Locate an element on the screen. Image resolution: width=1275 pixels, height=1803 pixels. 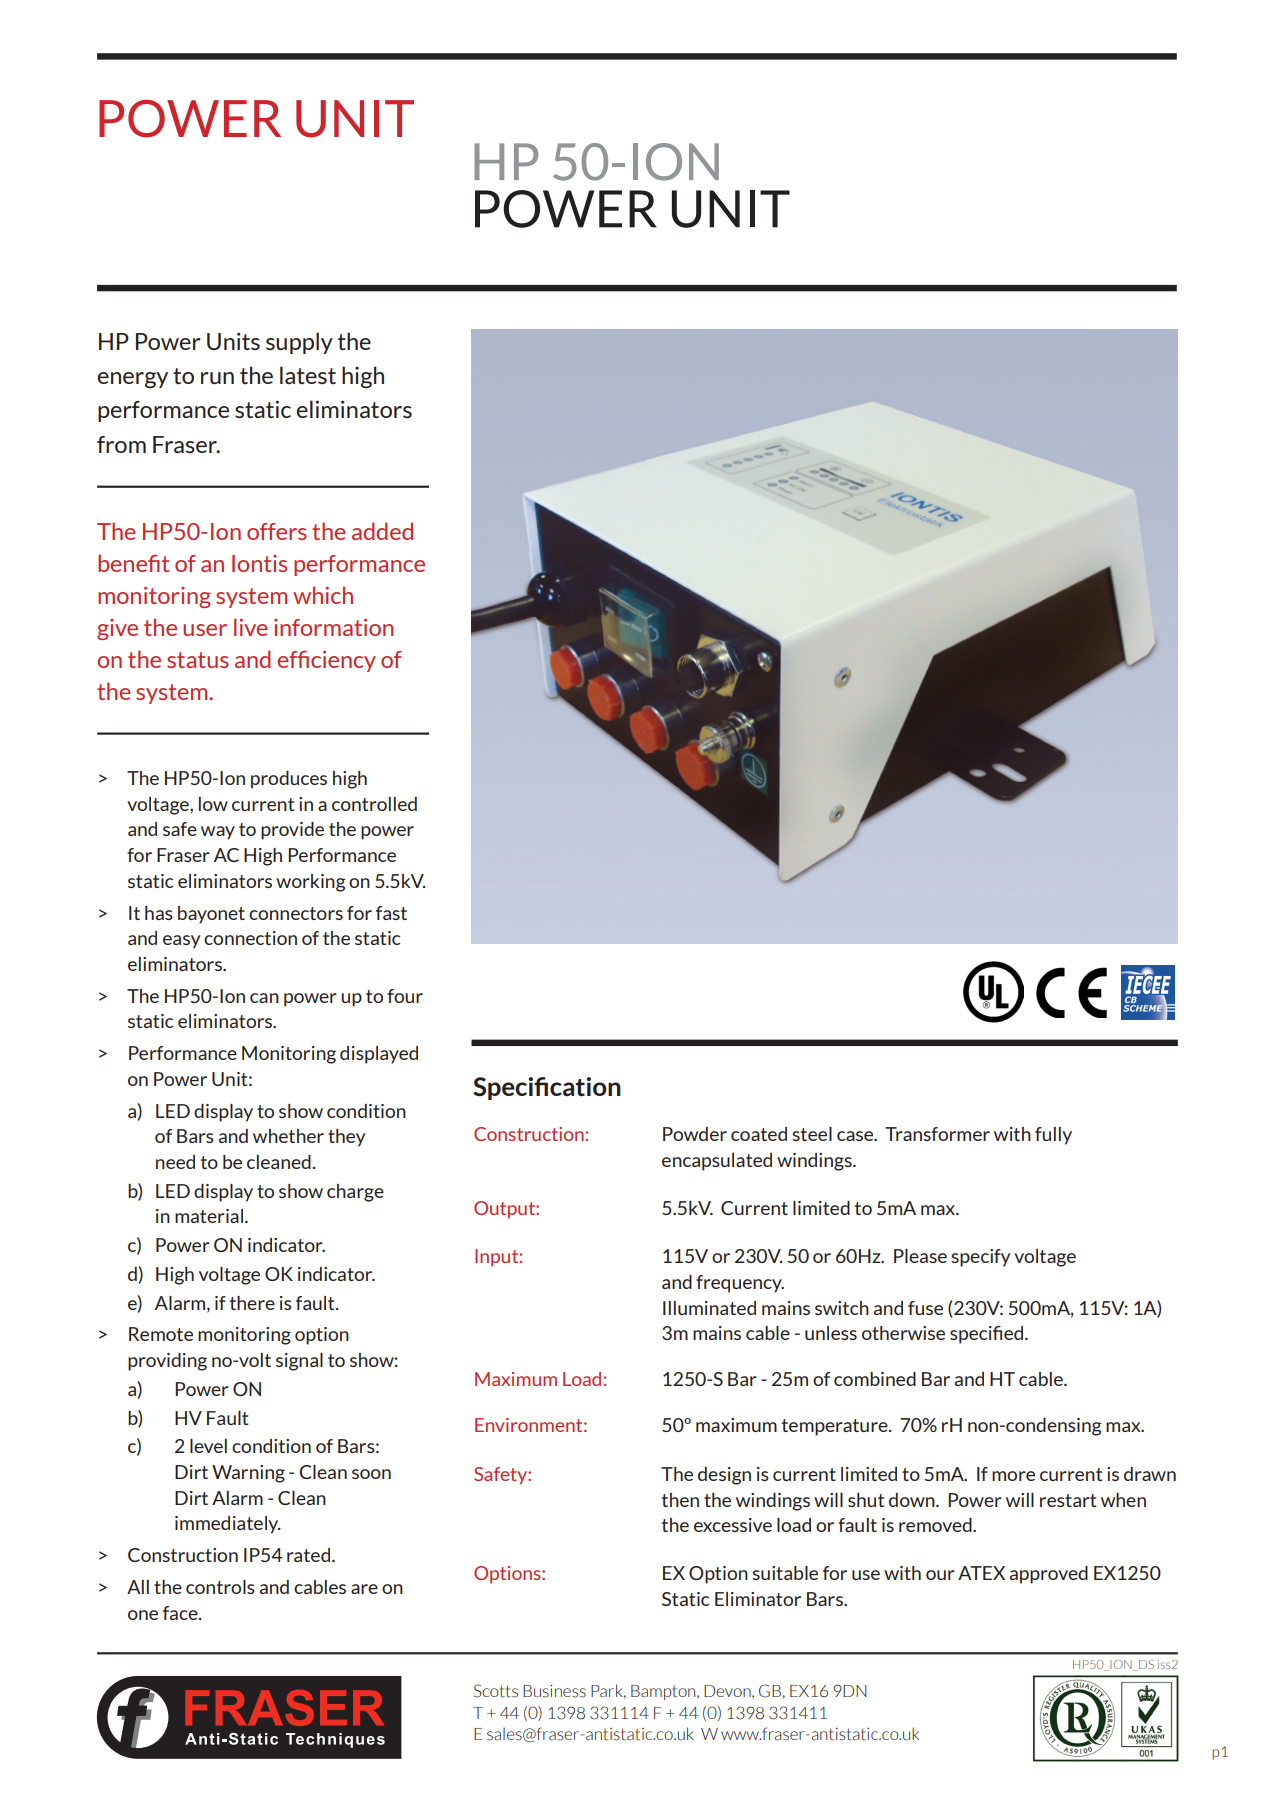
added is located at coordinates (382, 531).
